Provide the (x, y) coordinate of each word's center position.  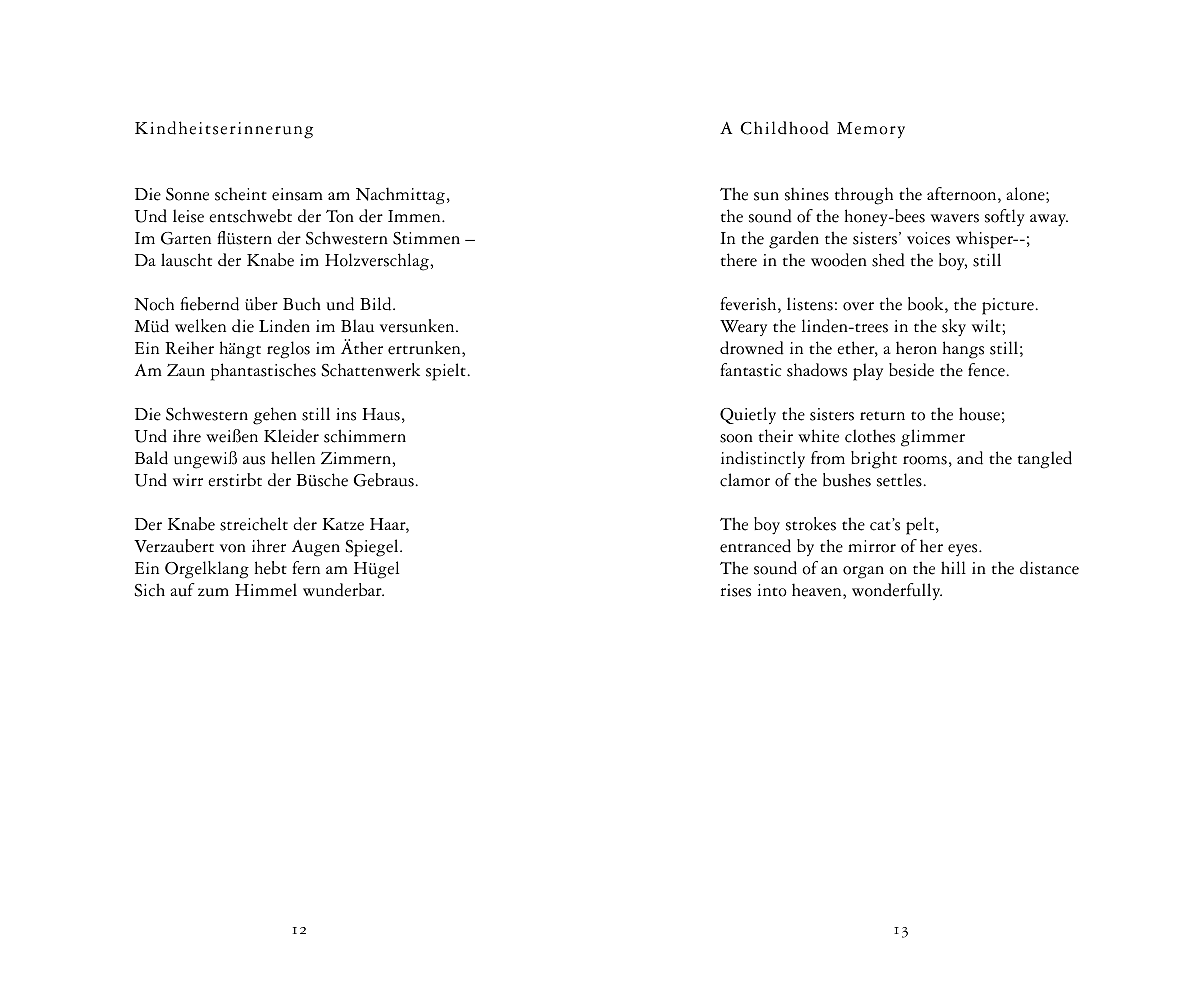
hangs (963, 350)
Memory (871, 130)
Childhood (784, 128)
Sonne (187, 194)
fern (306, 568)
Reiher (189, 348)
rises (736, 590)
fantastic (751, 370)
